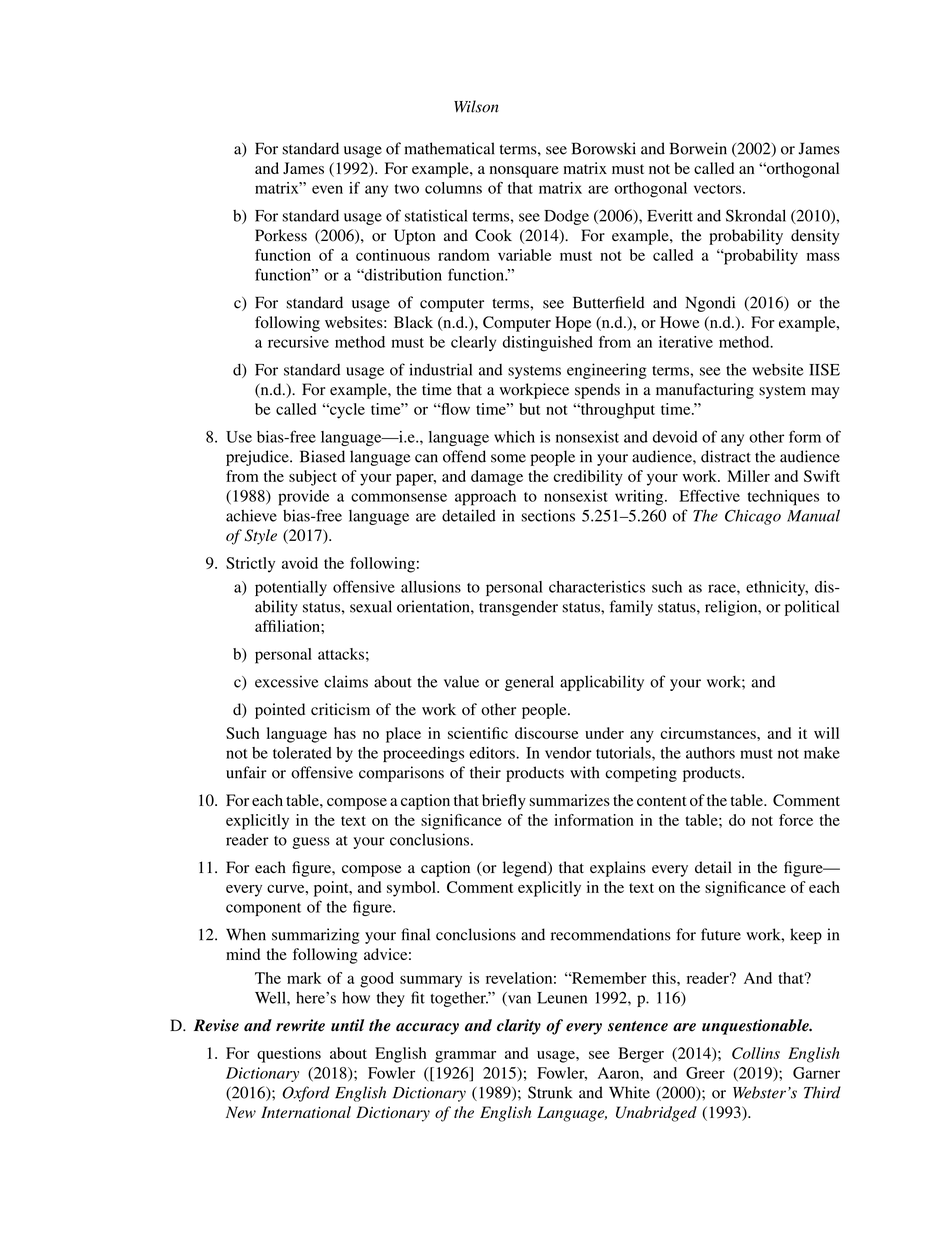 This screenshot has width=952, height=1233. Describe the element at coordinates (476, 106) in the screenshot. I see `Wilson` at that location.
